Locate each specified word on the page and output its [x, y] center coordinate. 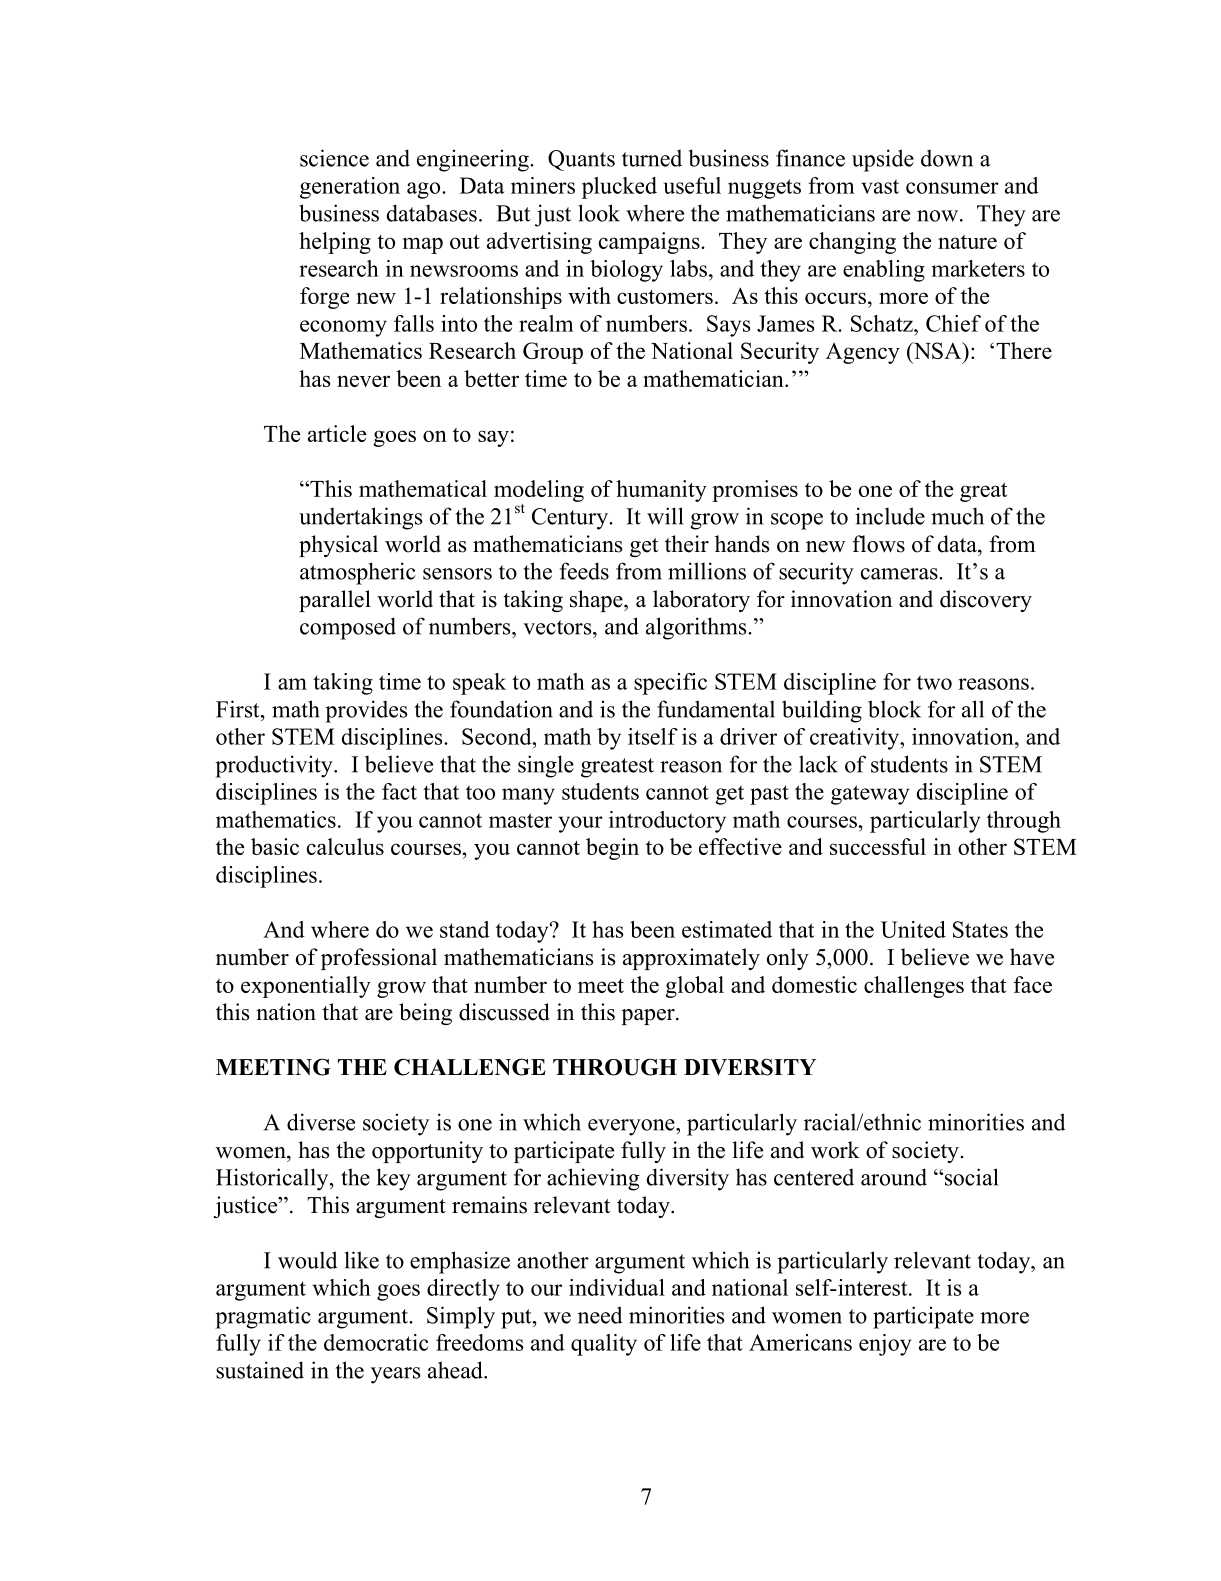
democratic [376, 1342]
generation [350, 188]
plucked [619, 188]
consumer [952, 188]
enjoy [885, 1345]
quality [604, 1345]
